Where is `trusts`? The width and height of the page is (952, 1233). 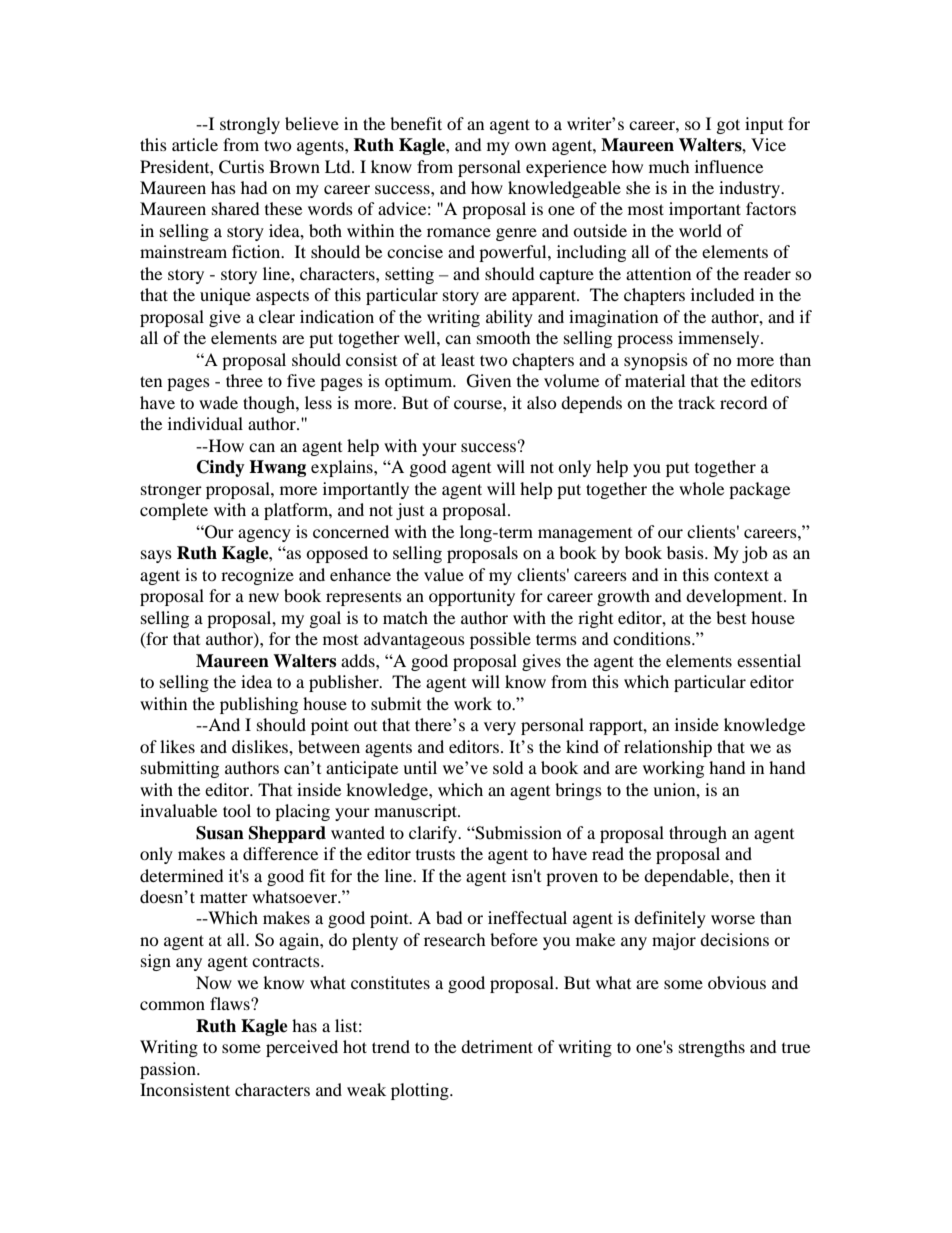
trusts is located at coordinates (435, 855).
